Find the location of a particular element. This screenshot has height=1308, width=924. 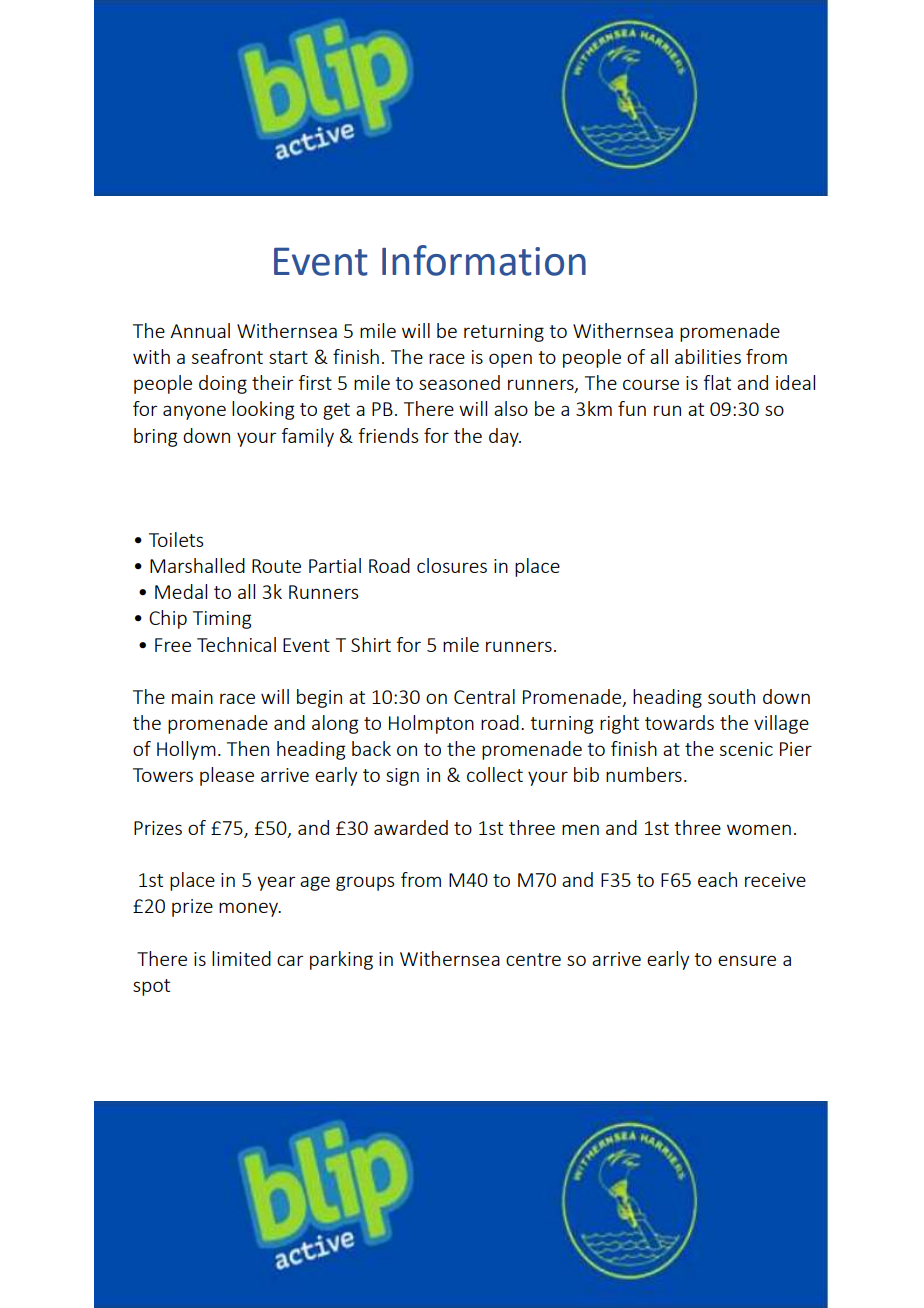

centre is located at coordinates (533, 959).
